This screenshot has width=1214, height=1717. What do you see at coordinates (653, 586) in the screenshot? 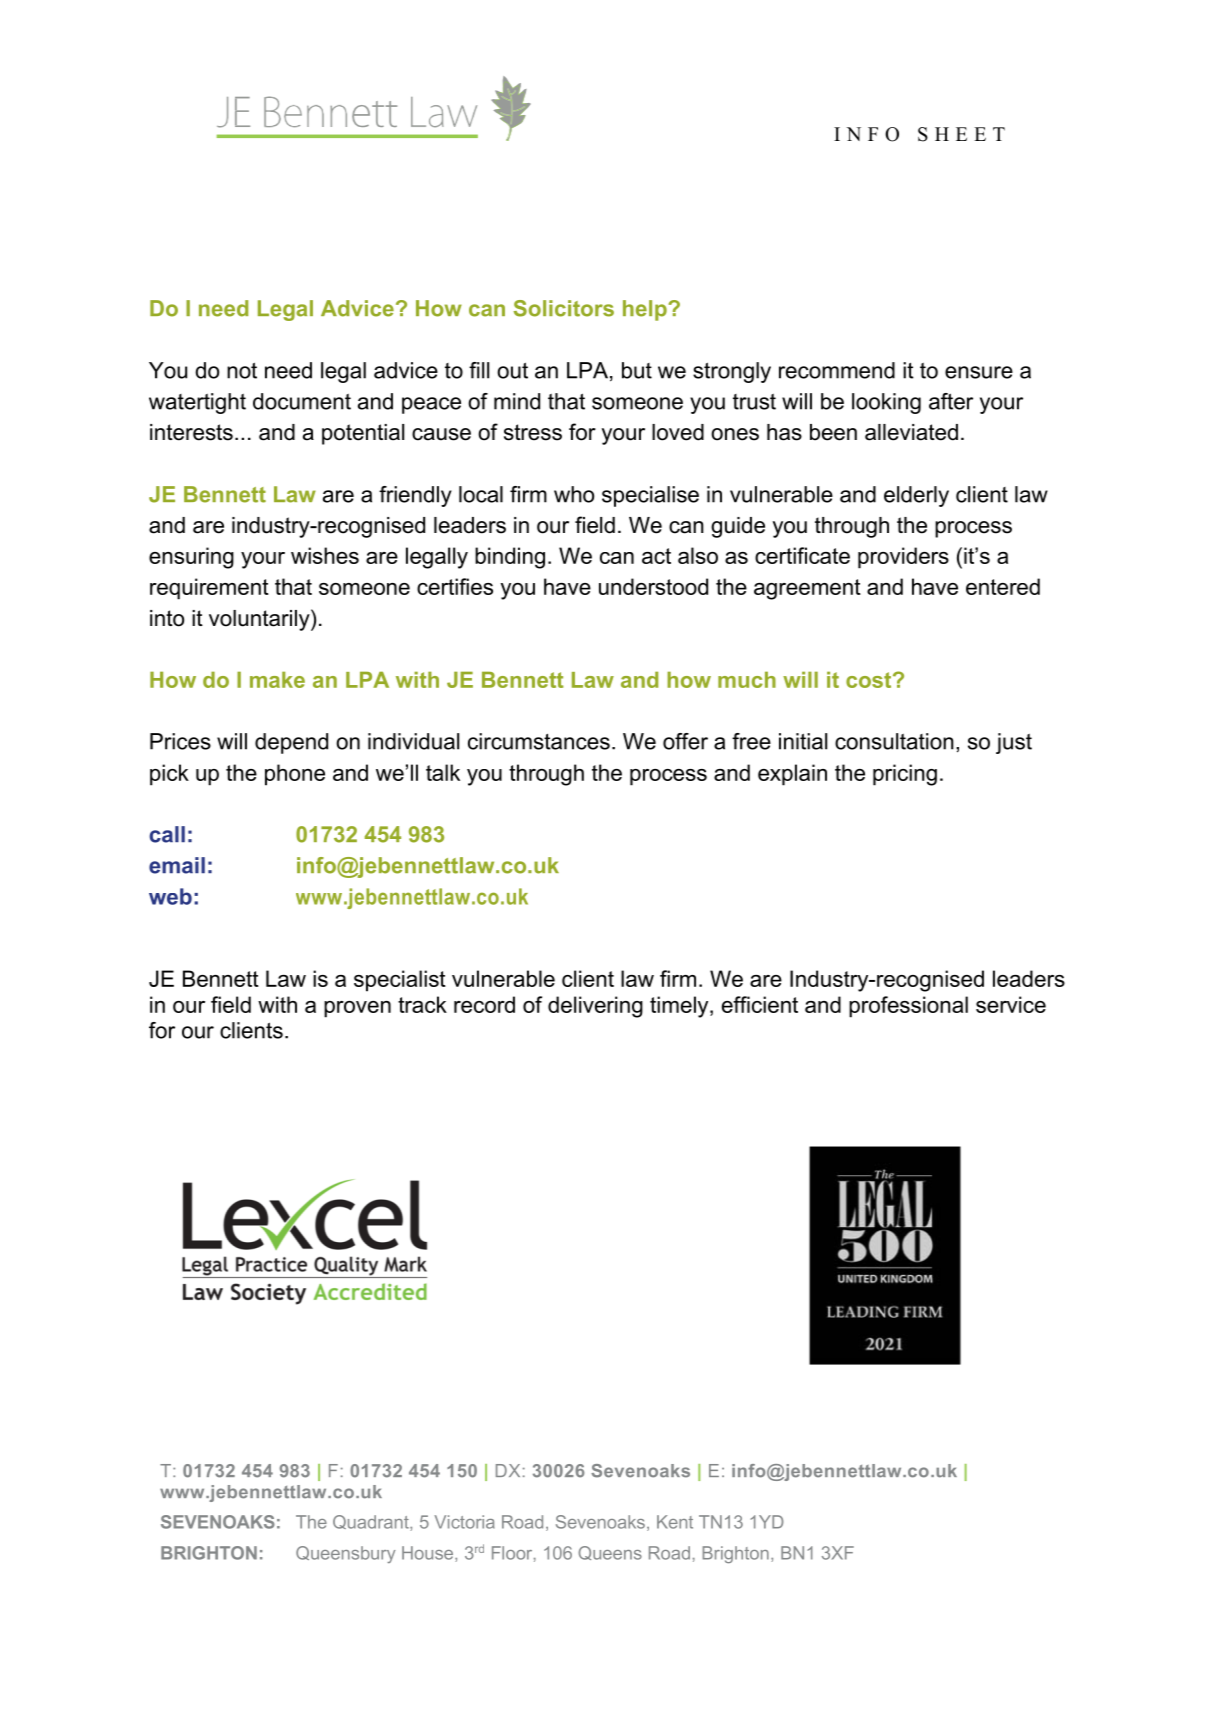
I see `understood` at bounding box center [653, 586].
